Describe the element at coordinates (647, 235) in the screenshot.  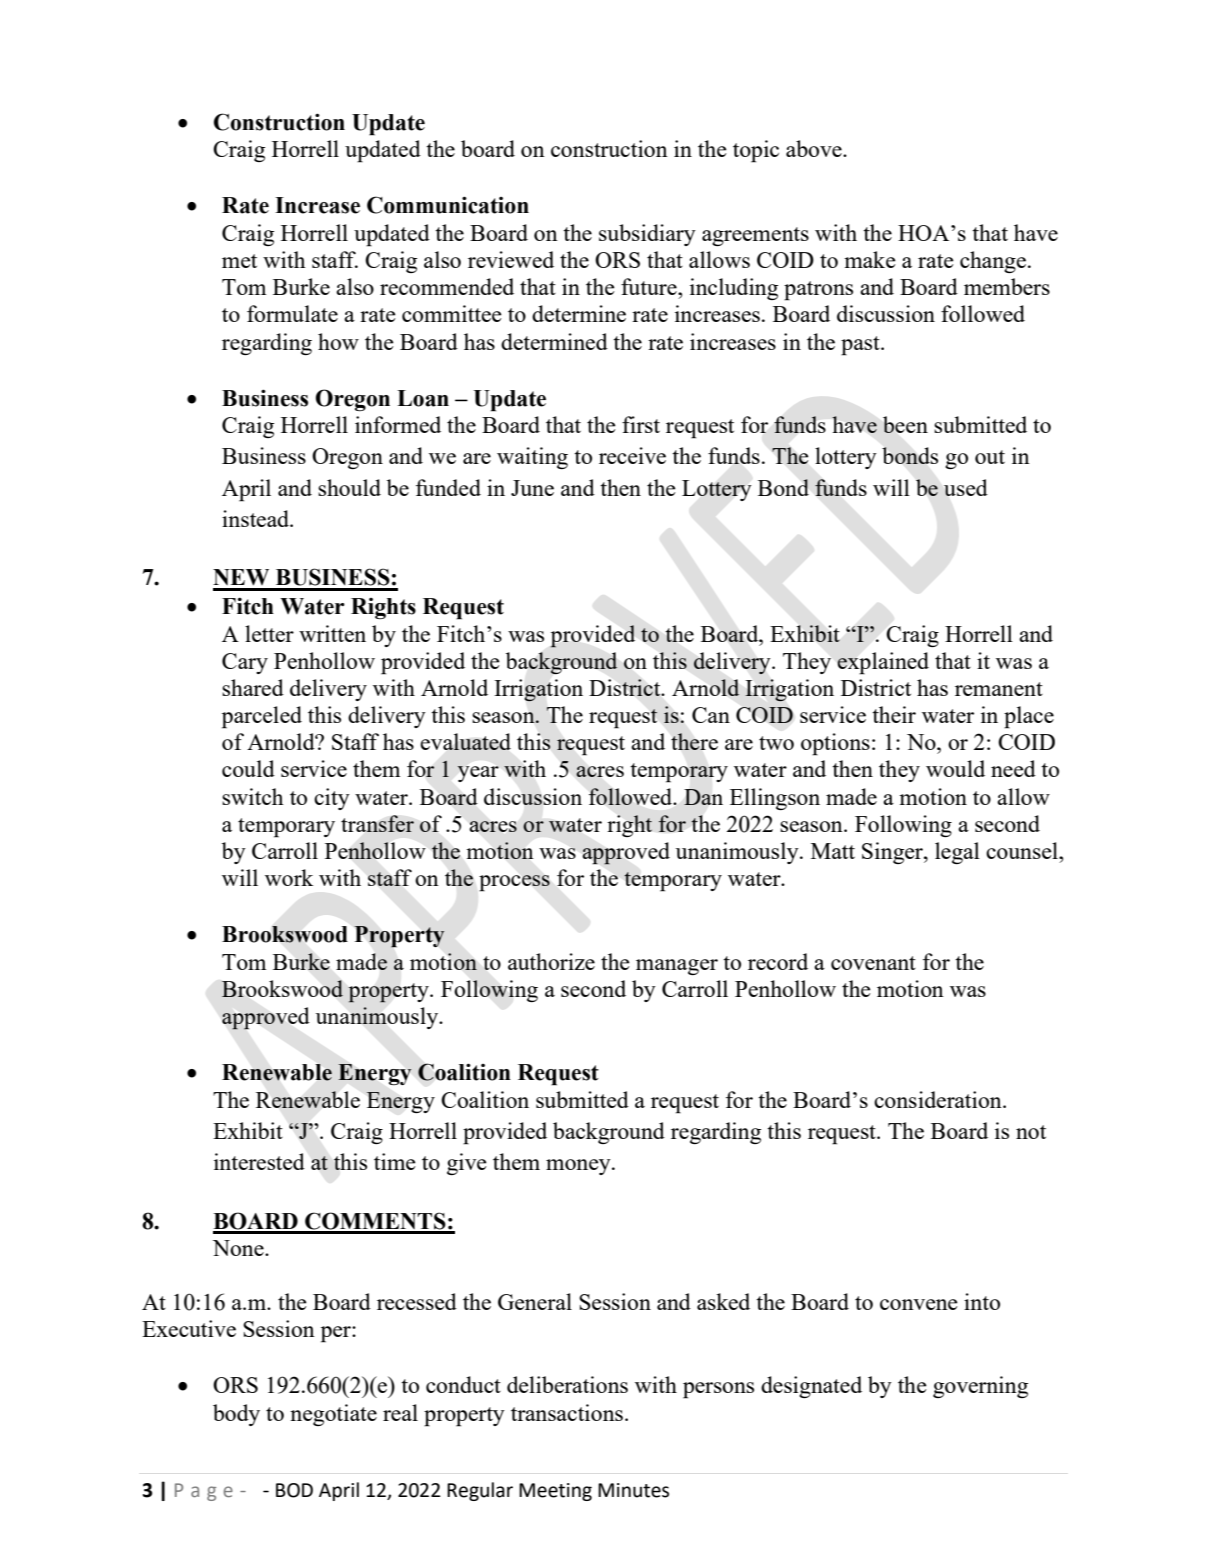
I see `subsidiary` at that location.
